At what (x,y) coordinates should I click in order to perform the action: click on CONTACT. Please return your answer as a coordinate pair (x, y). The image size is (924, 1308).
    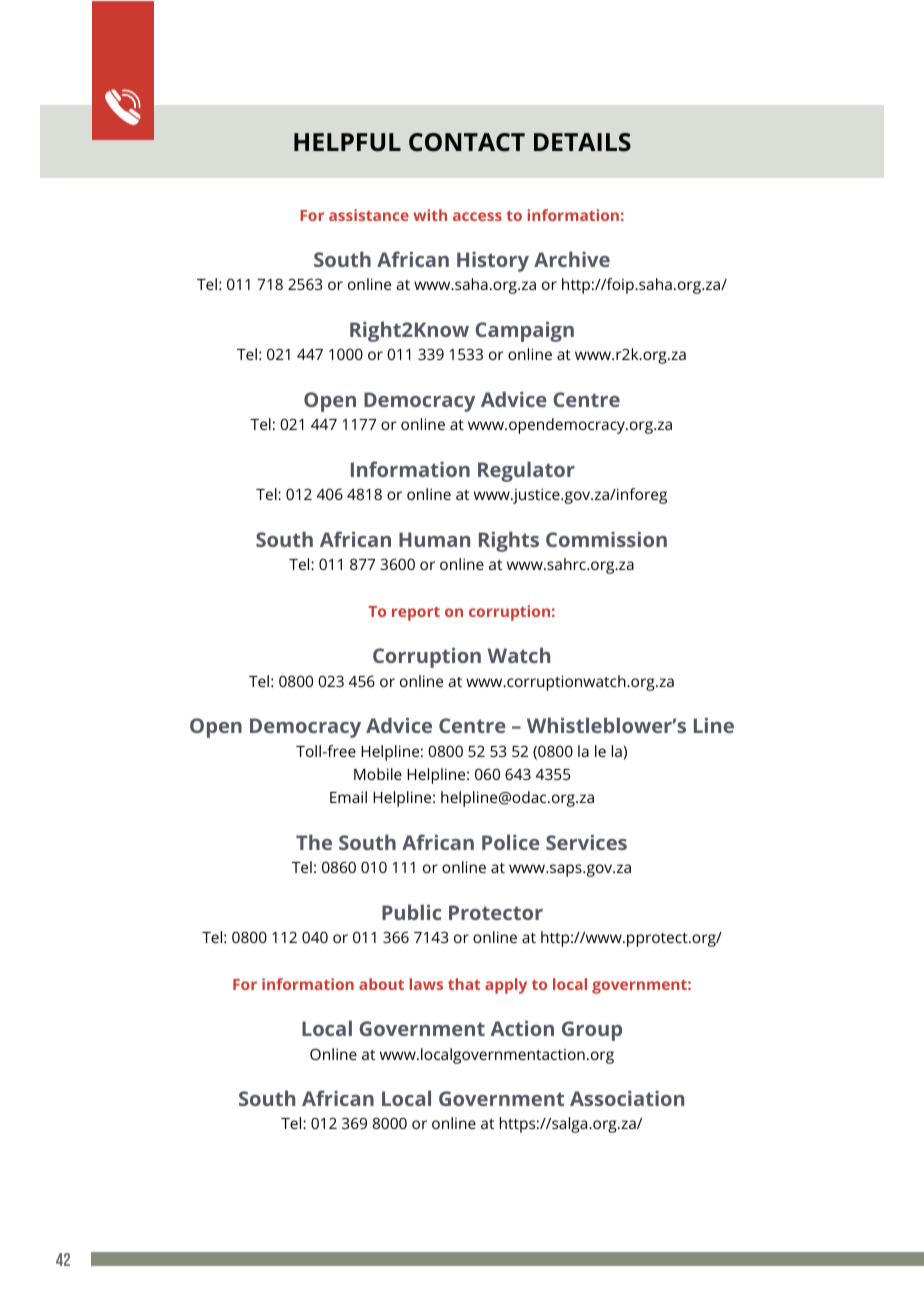
    Looking at the image, I should click on (467, 142).
